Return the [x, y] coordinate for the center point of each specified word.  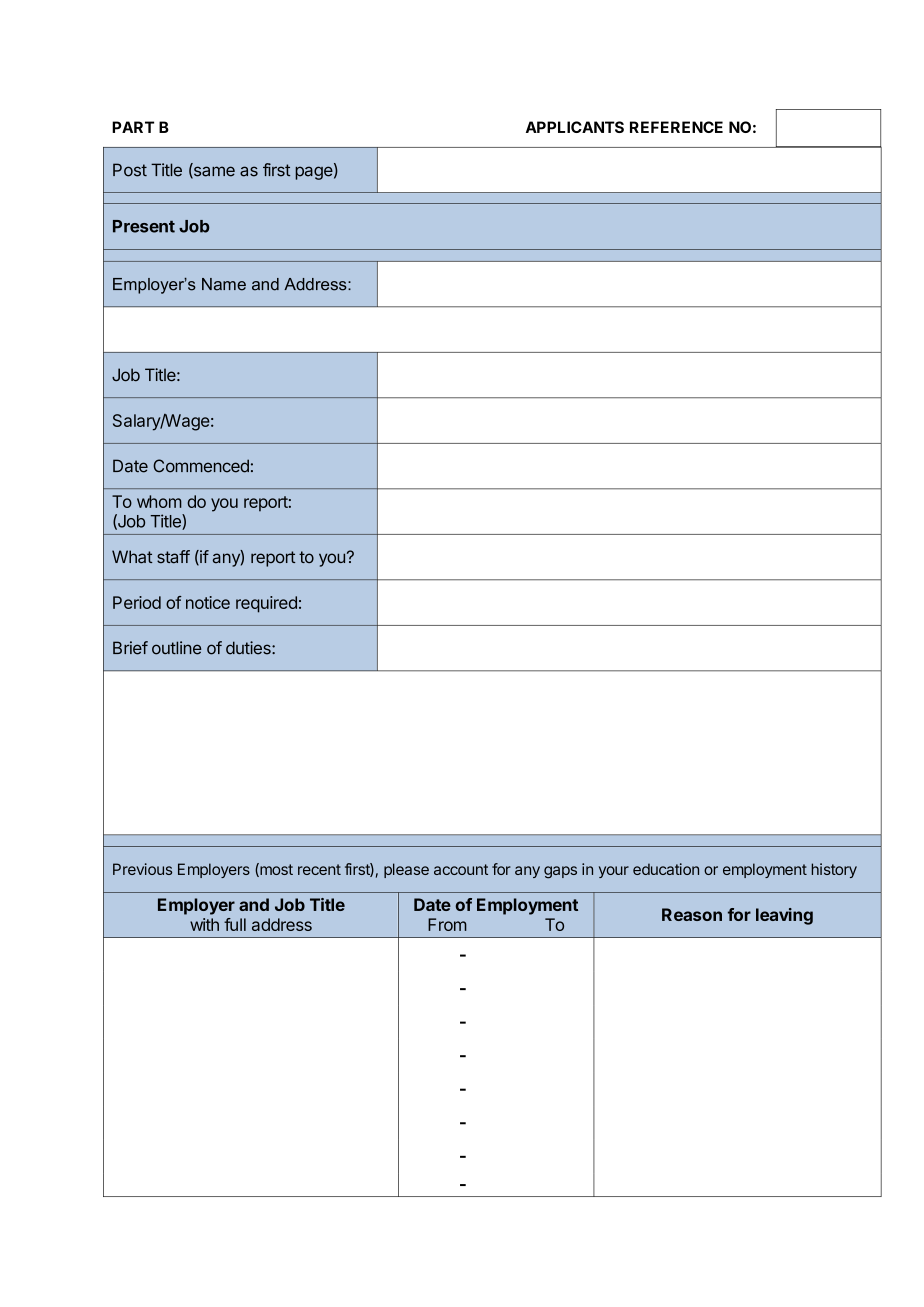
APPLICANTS [575, 127]
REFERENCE [676, 127]
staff [173, 557]
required [266, 604]
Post [130, 170]
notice [208, 602]
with [204, 924]
